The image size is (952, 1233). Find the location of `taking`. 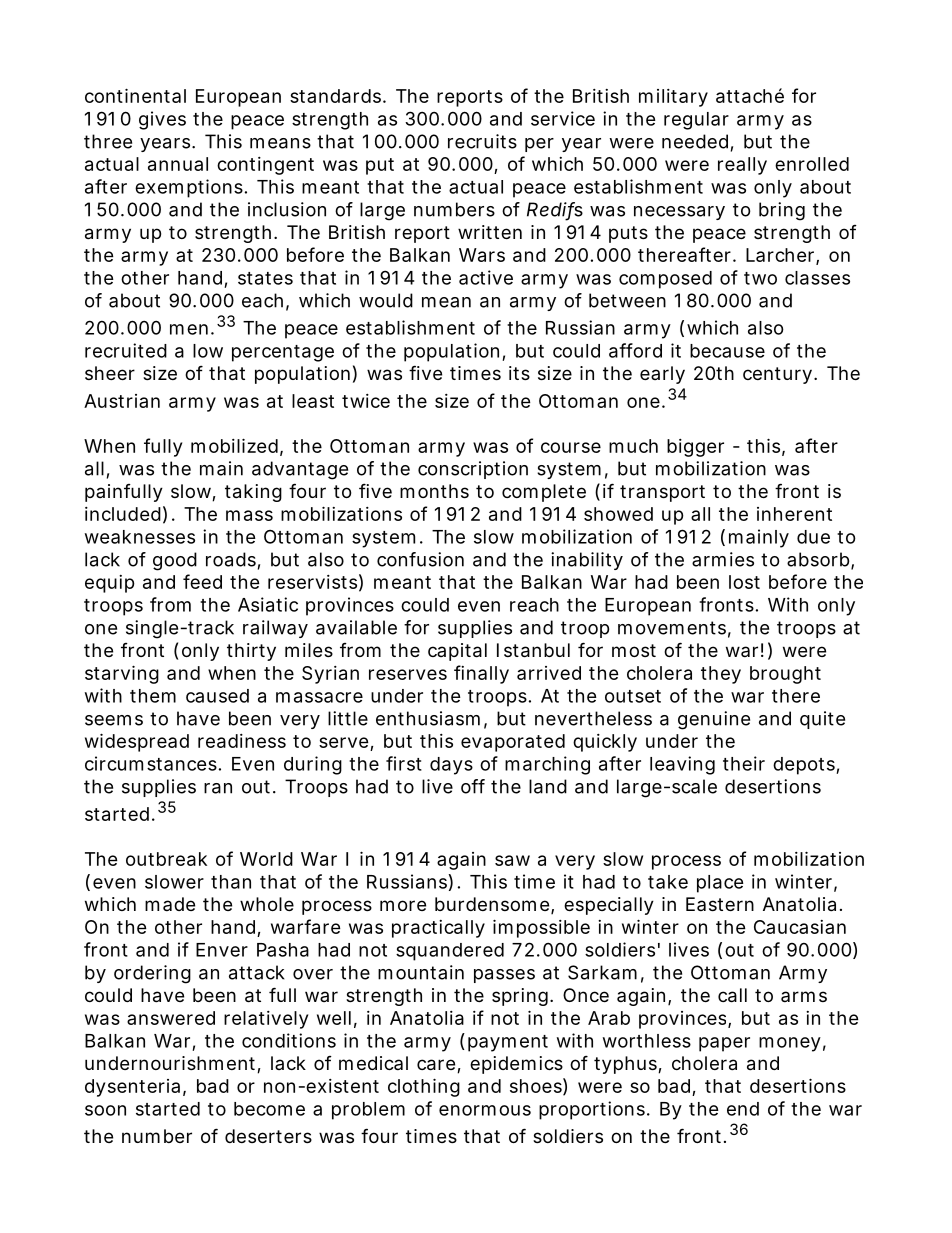

taking is located at coordinates (253, 493).
